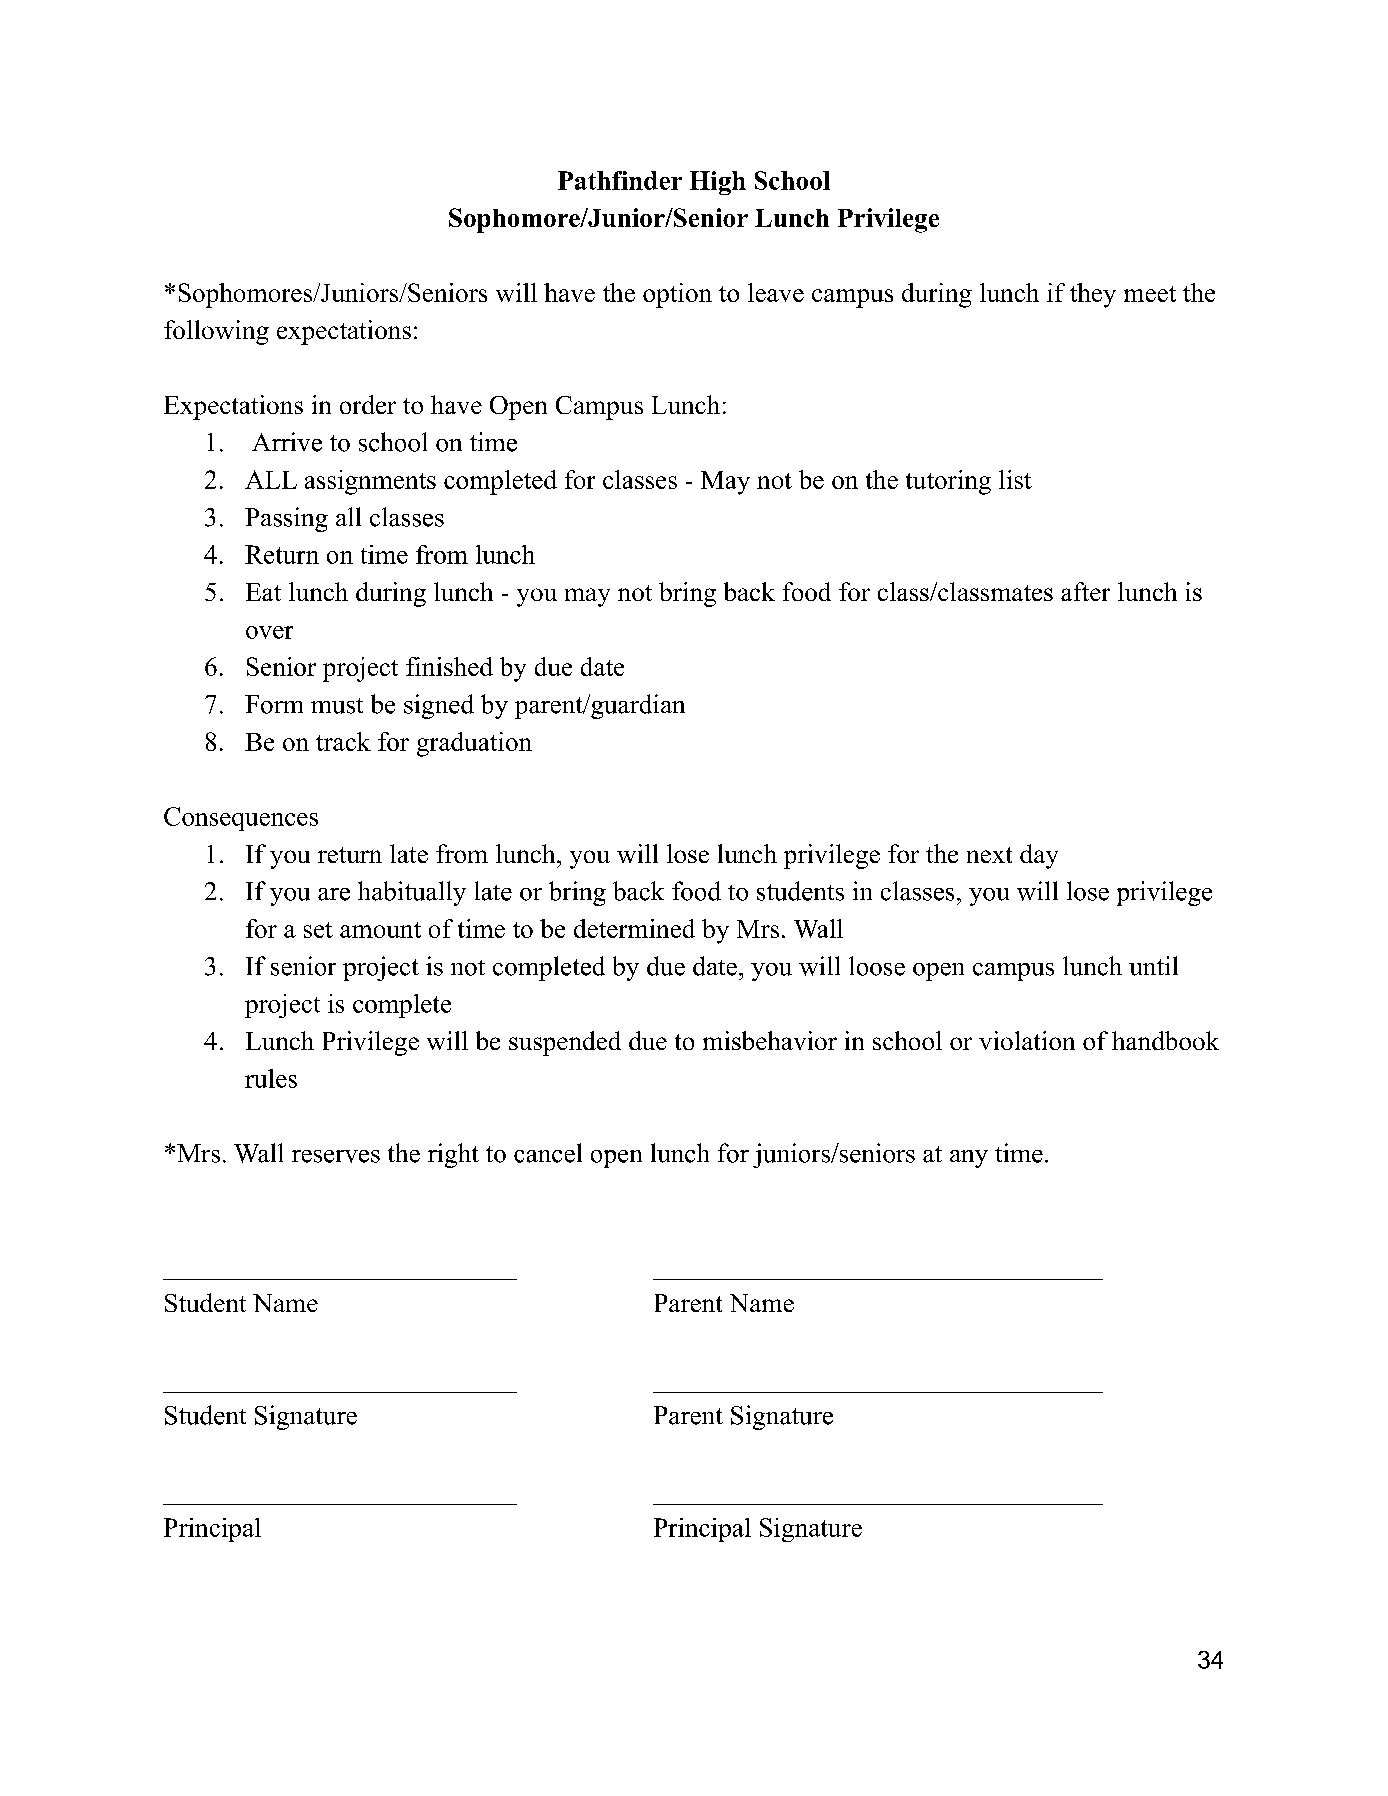 The image size is (1388, 1796). Describe the element at coordinates (449, 666) in the image. I see `finished` at that location.
